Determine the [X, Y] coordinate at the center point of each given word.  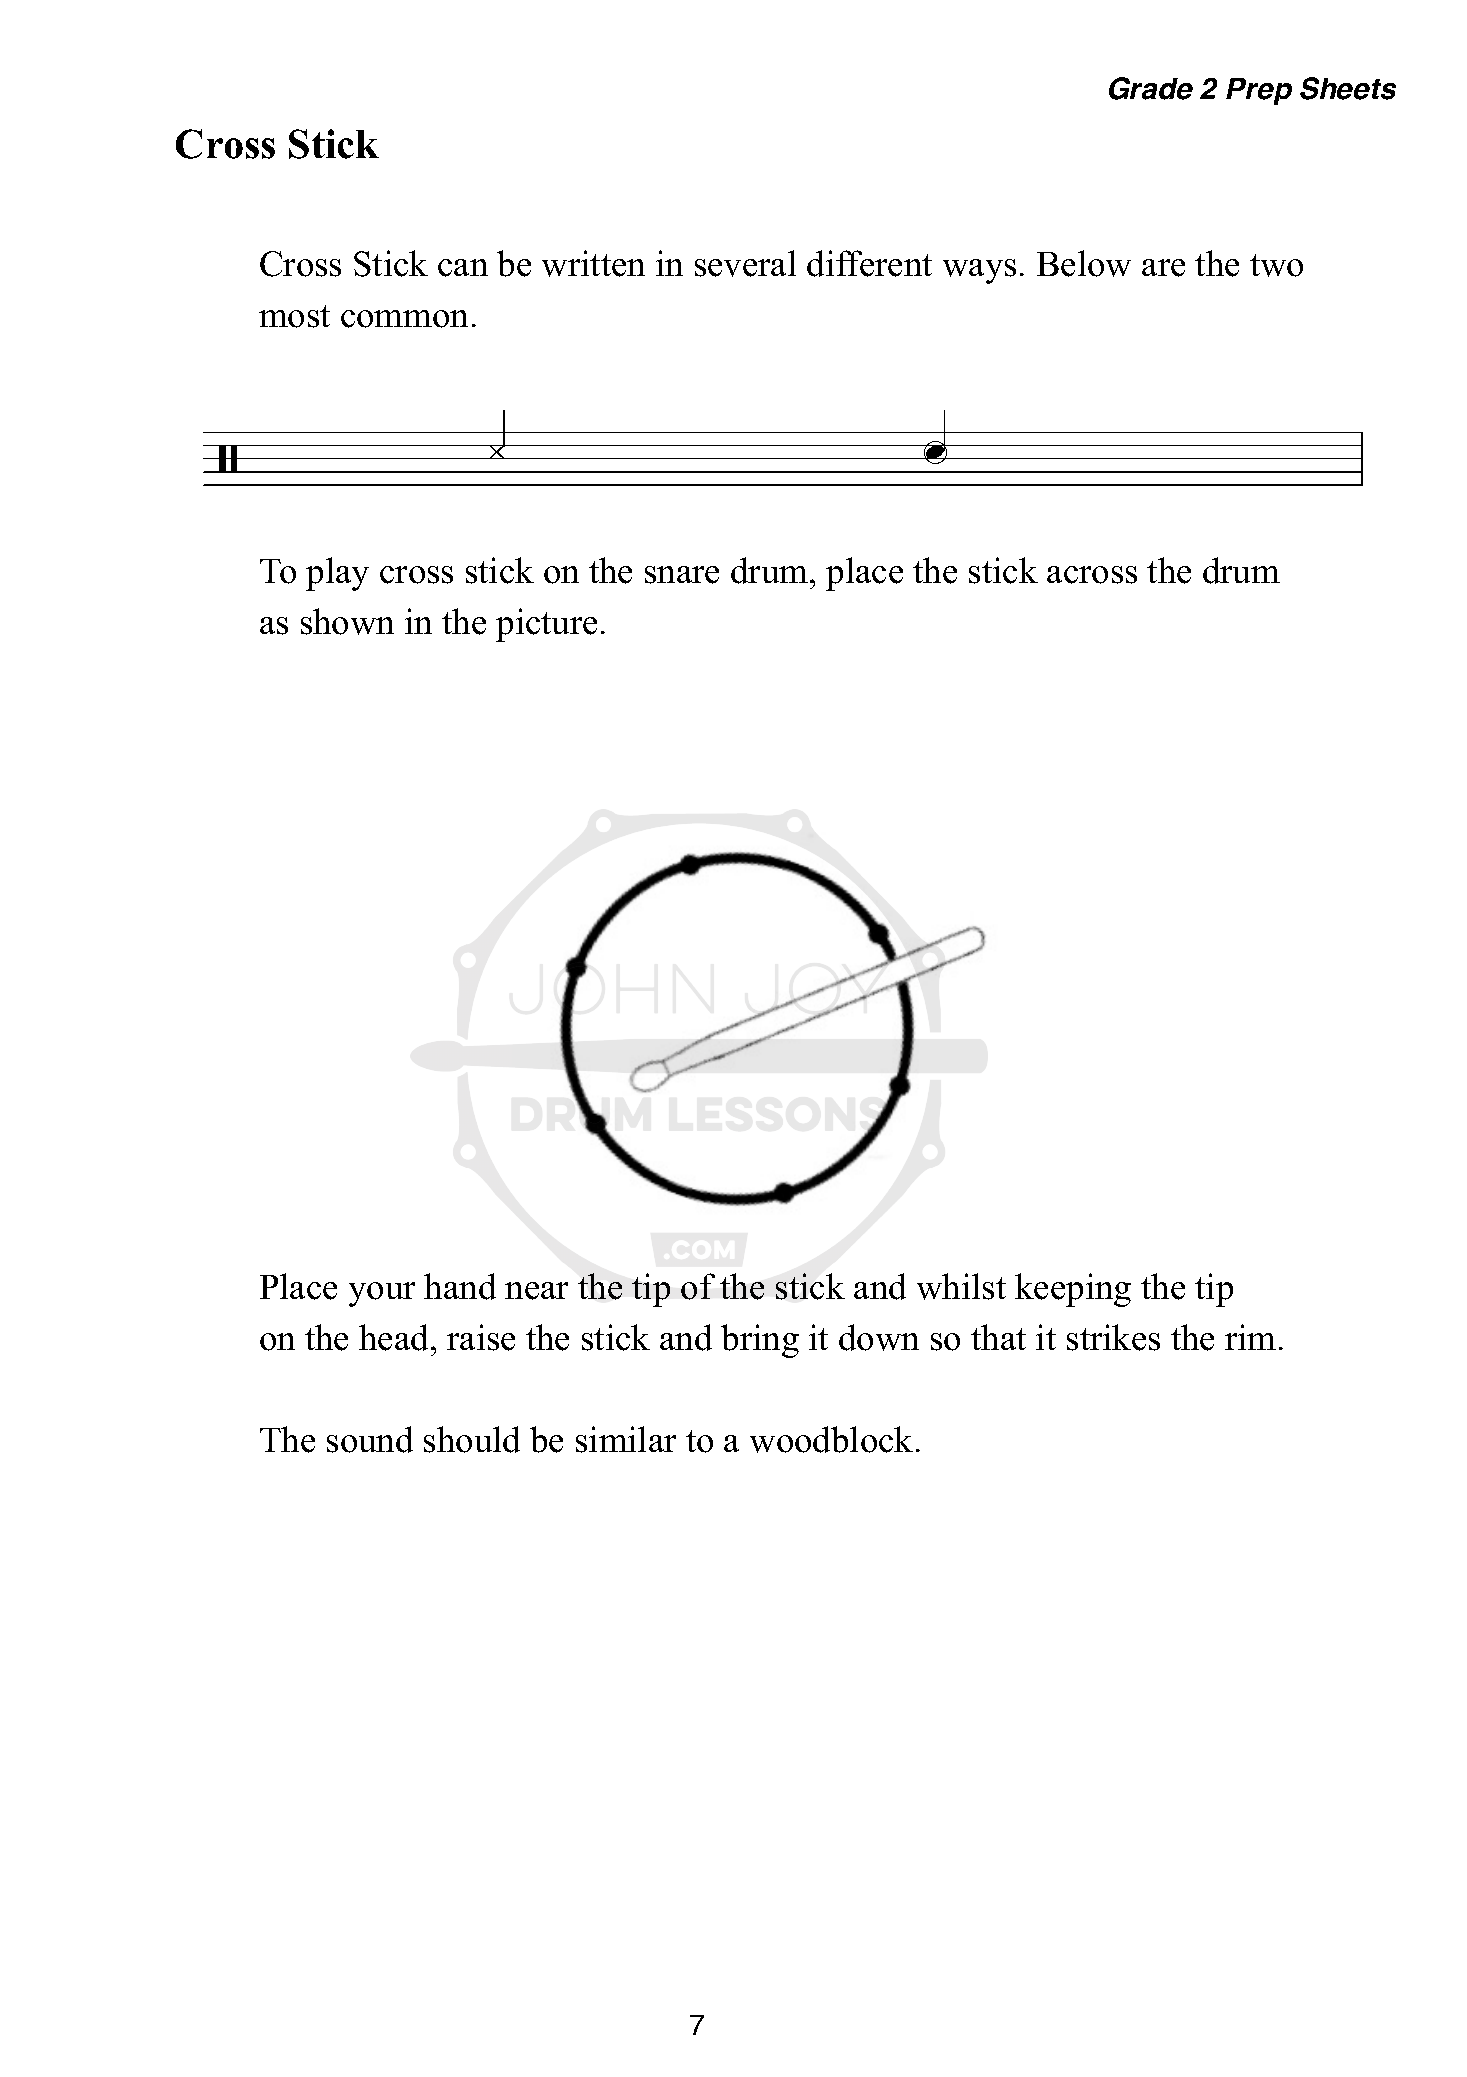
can [463, 268]
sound [370, 1439]
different [869, 263]
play [337, 574]
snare [682, 575]
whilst [961, 1286]
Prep [1259, 91]
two [1276, 265]
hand [460, 1286]
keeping [1073, 1290]
